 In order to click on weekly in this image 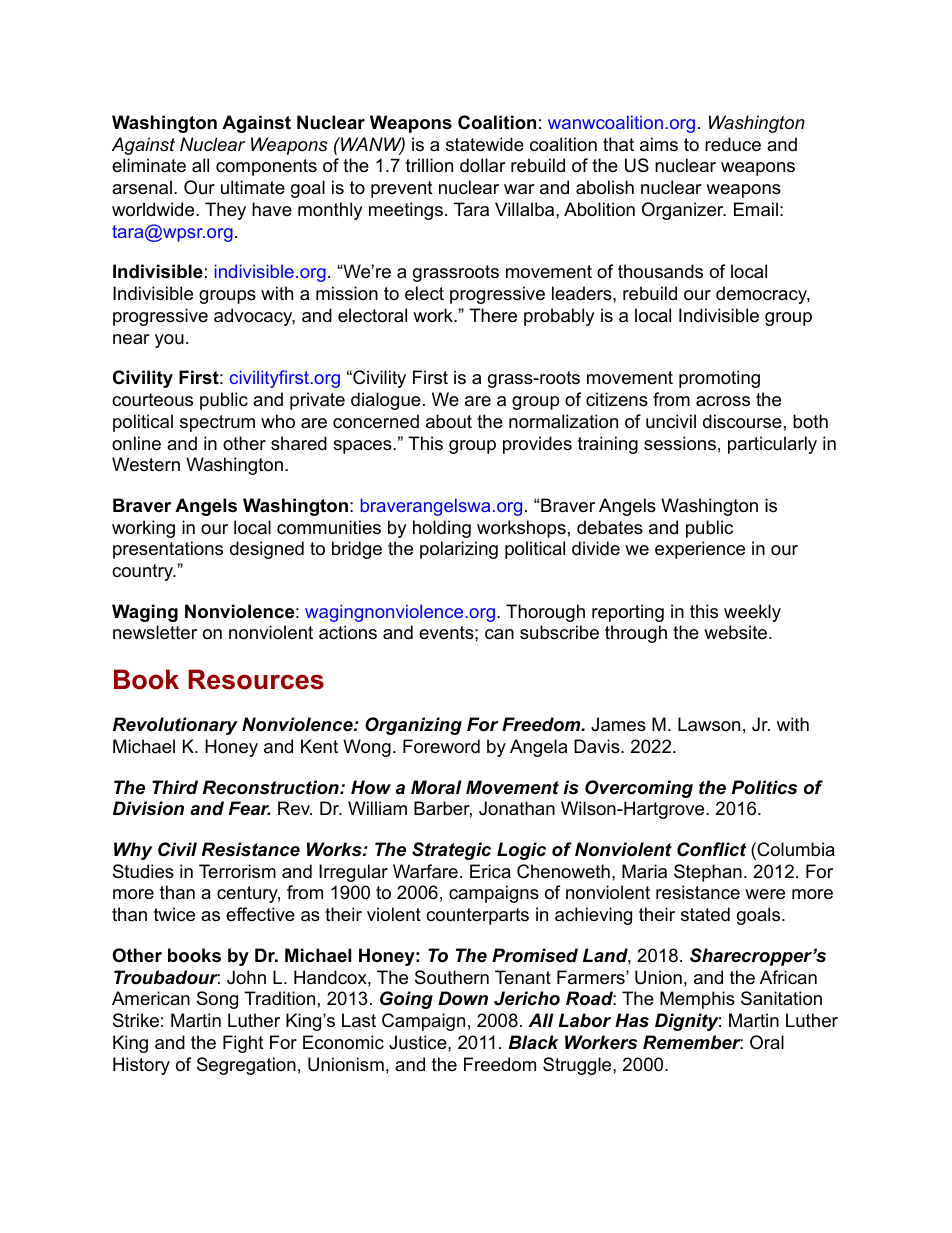, I will do `click(752, 613)`.
